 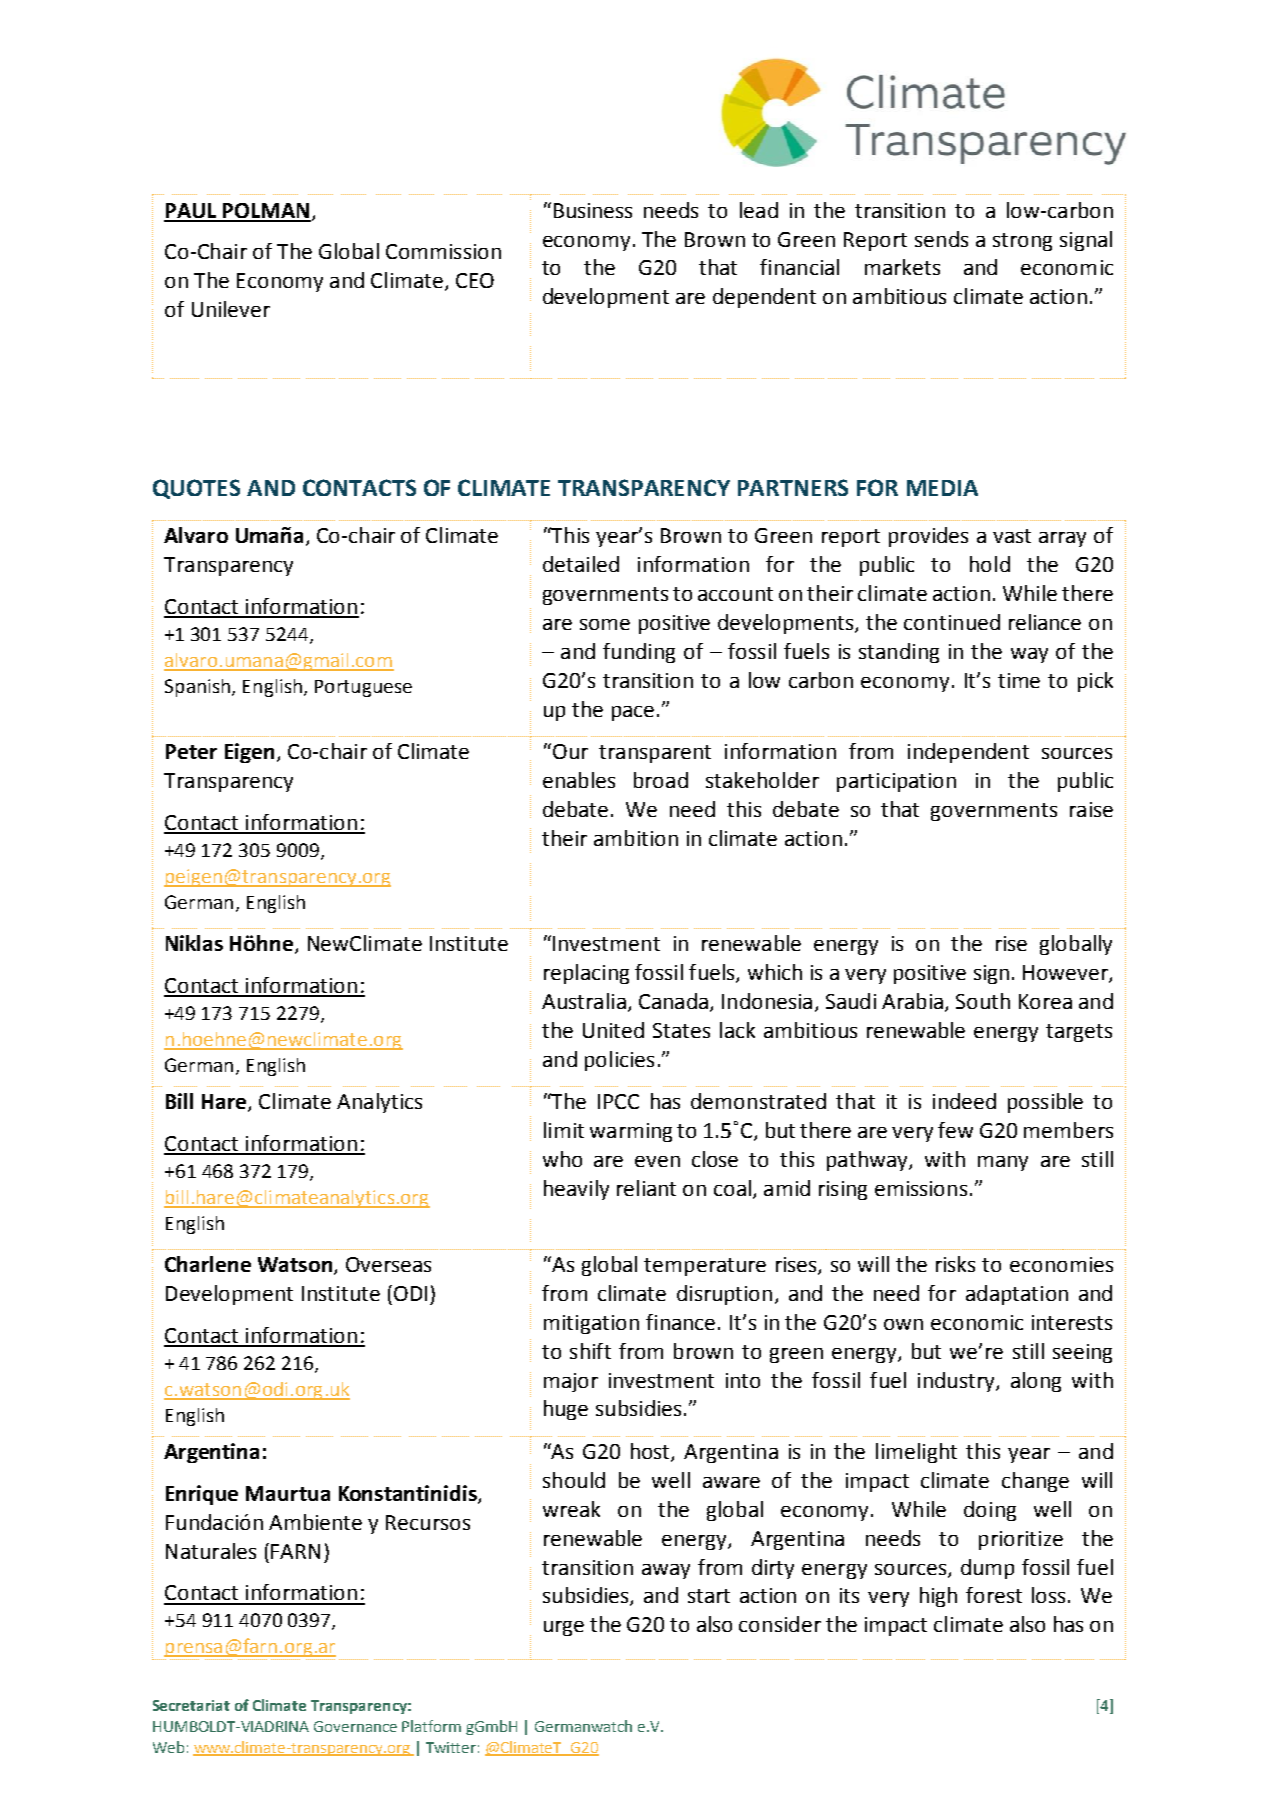 What do you see at coordinates (983, 1001) in the image?
I see `South` at bounding box center [983, 1001].
